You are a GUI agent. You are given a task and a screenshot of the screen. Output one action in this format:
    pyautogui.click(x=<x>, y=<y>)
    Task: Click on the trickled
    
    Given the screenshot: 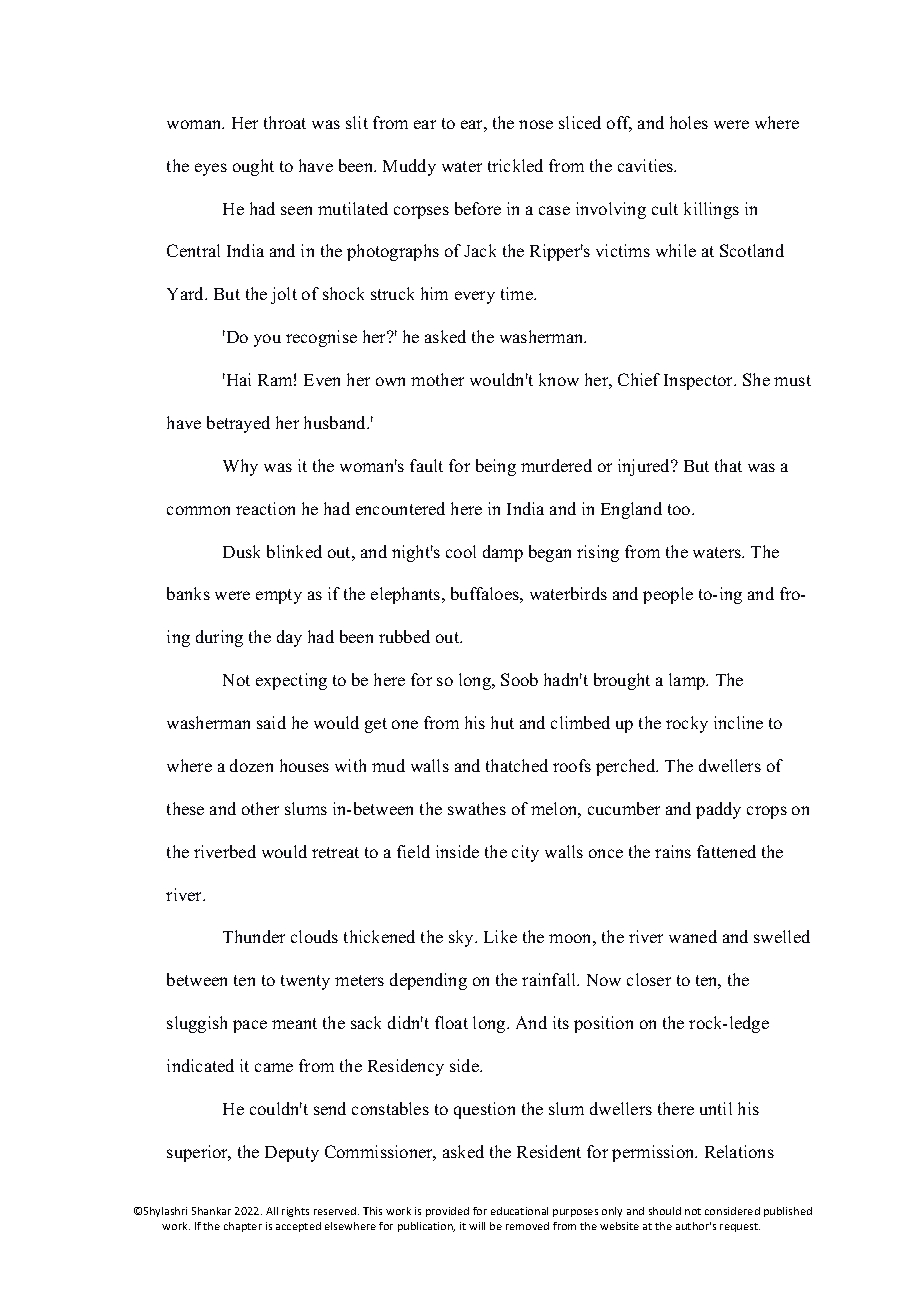 What is the action you would take?
    pyautogui.click(x=515, y=165)
